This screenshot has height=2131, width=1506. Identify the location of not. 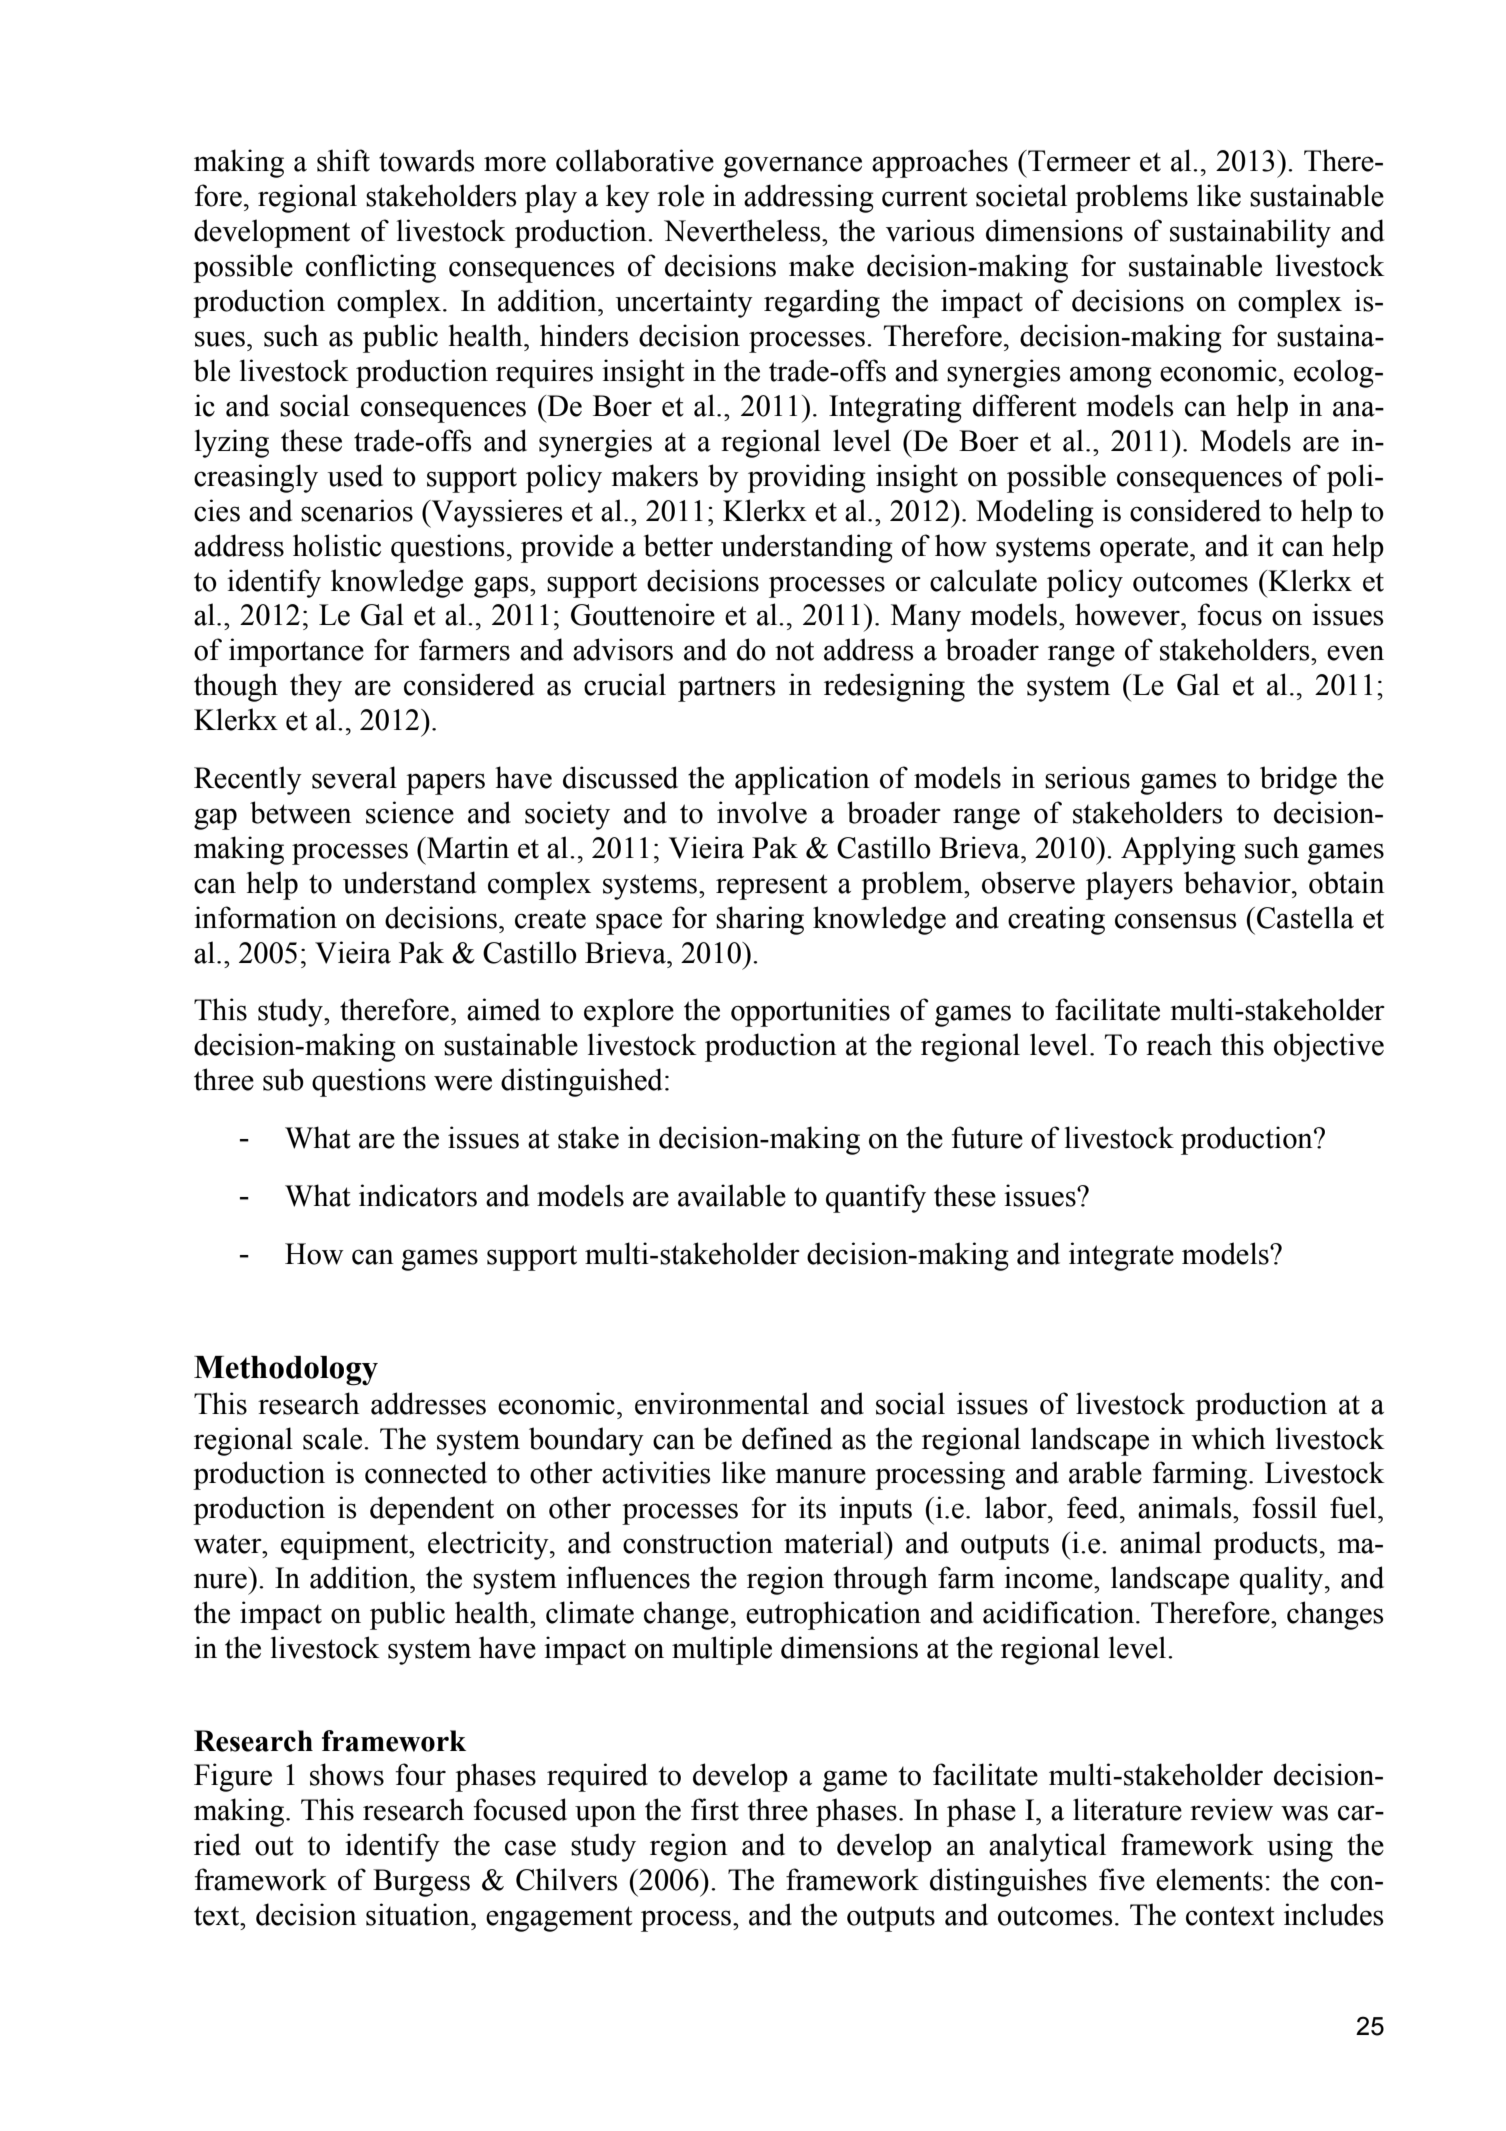
(794, 651).
